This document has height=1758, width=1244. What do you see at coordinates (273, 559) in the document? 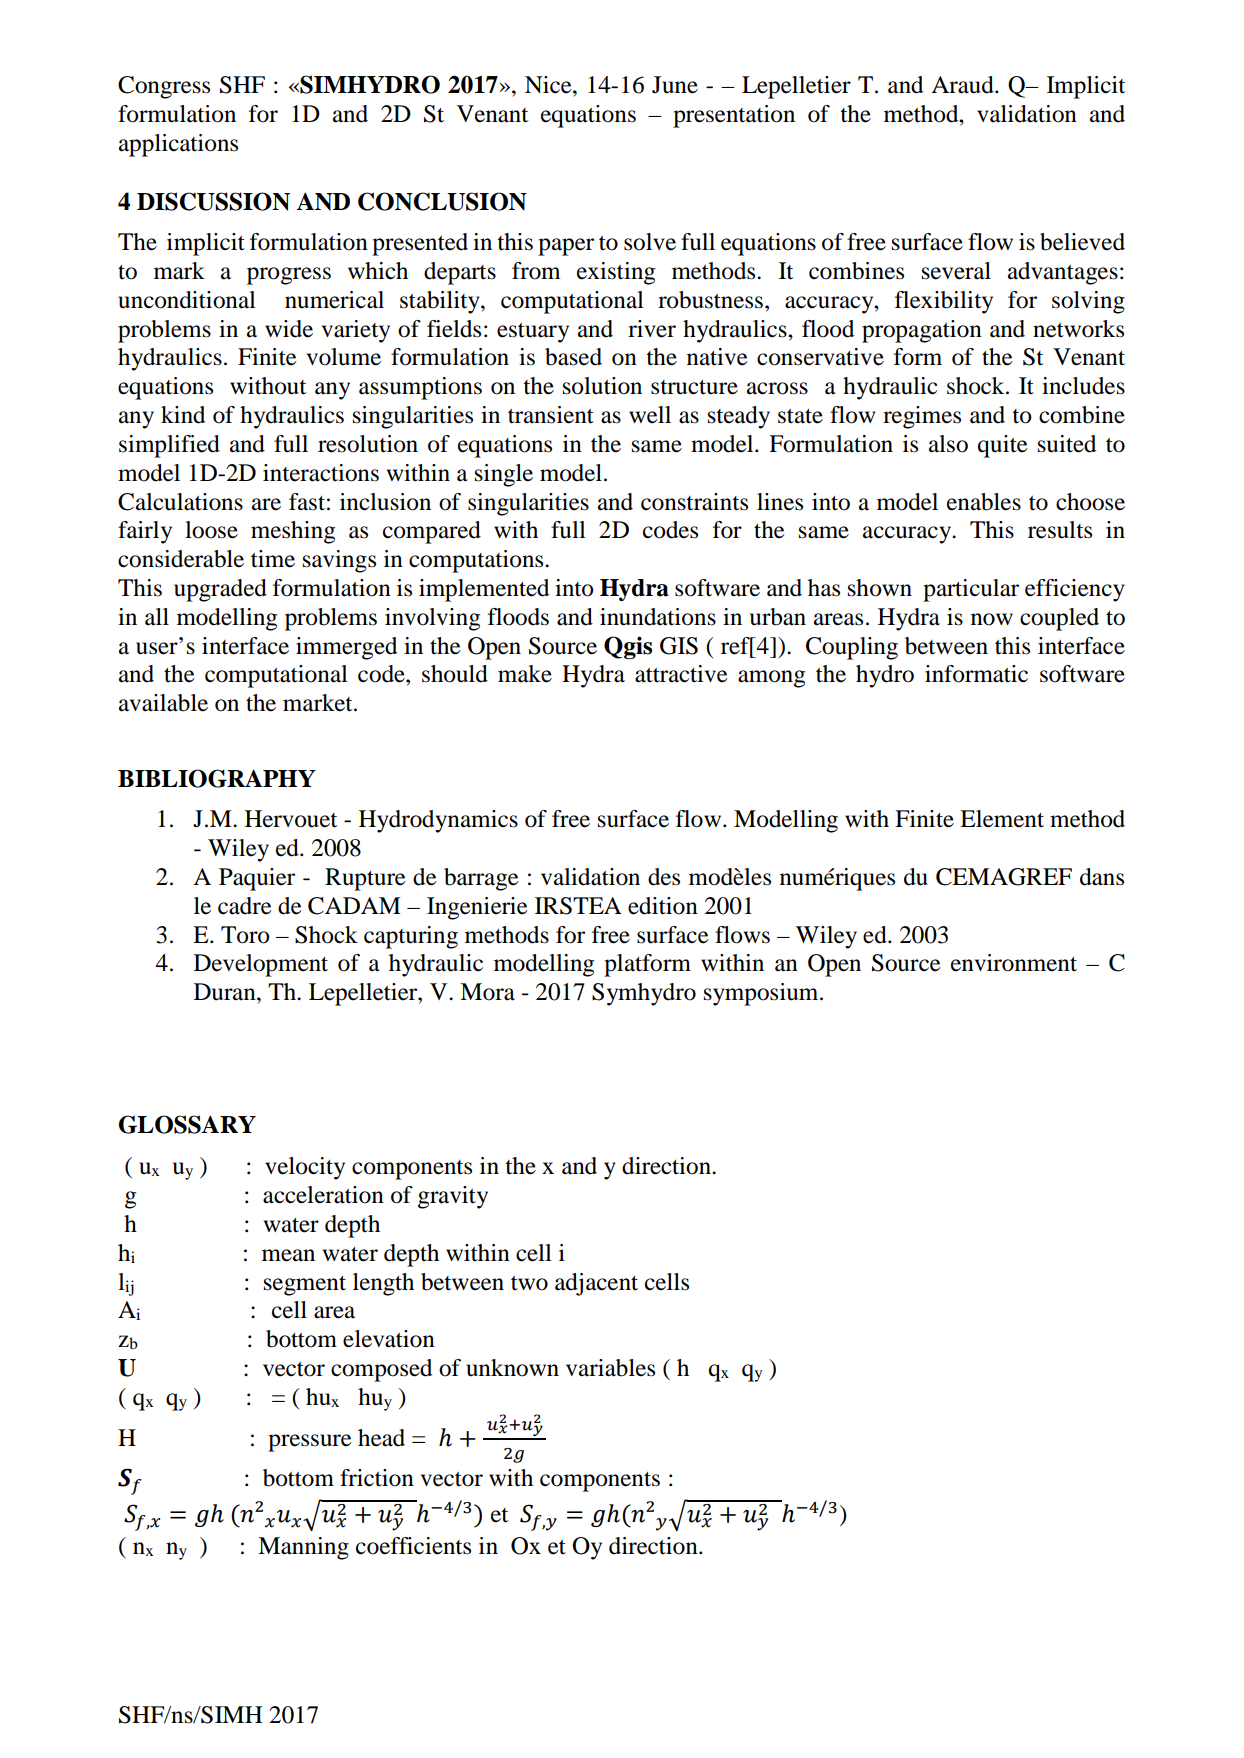
I see `time` at bounding box center [273, 559].
